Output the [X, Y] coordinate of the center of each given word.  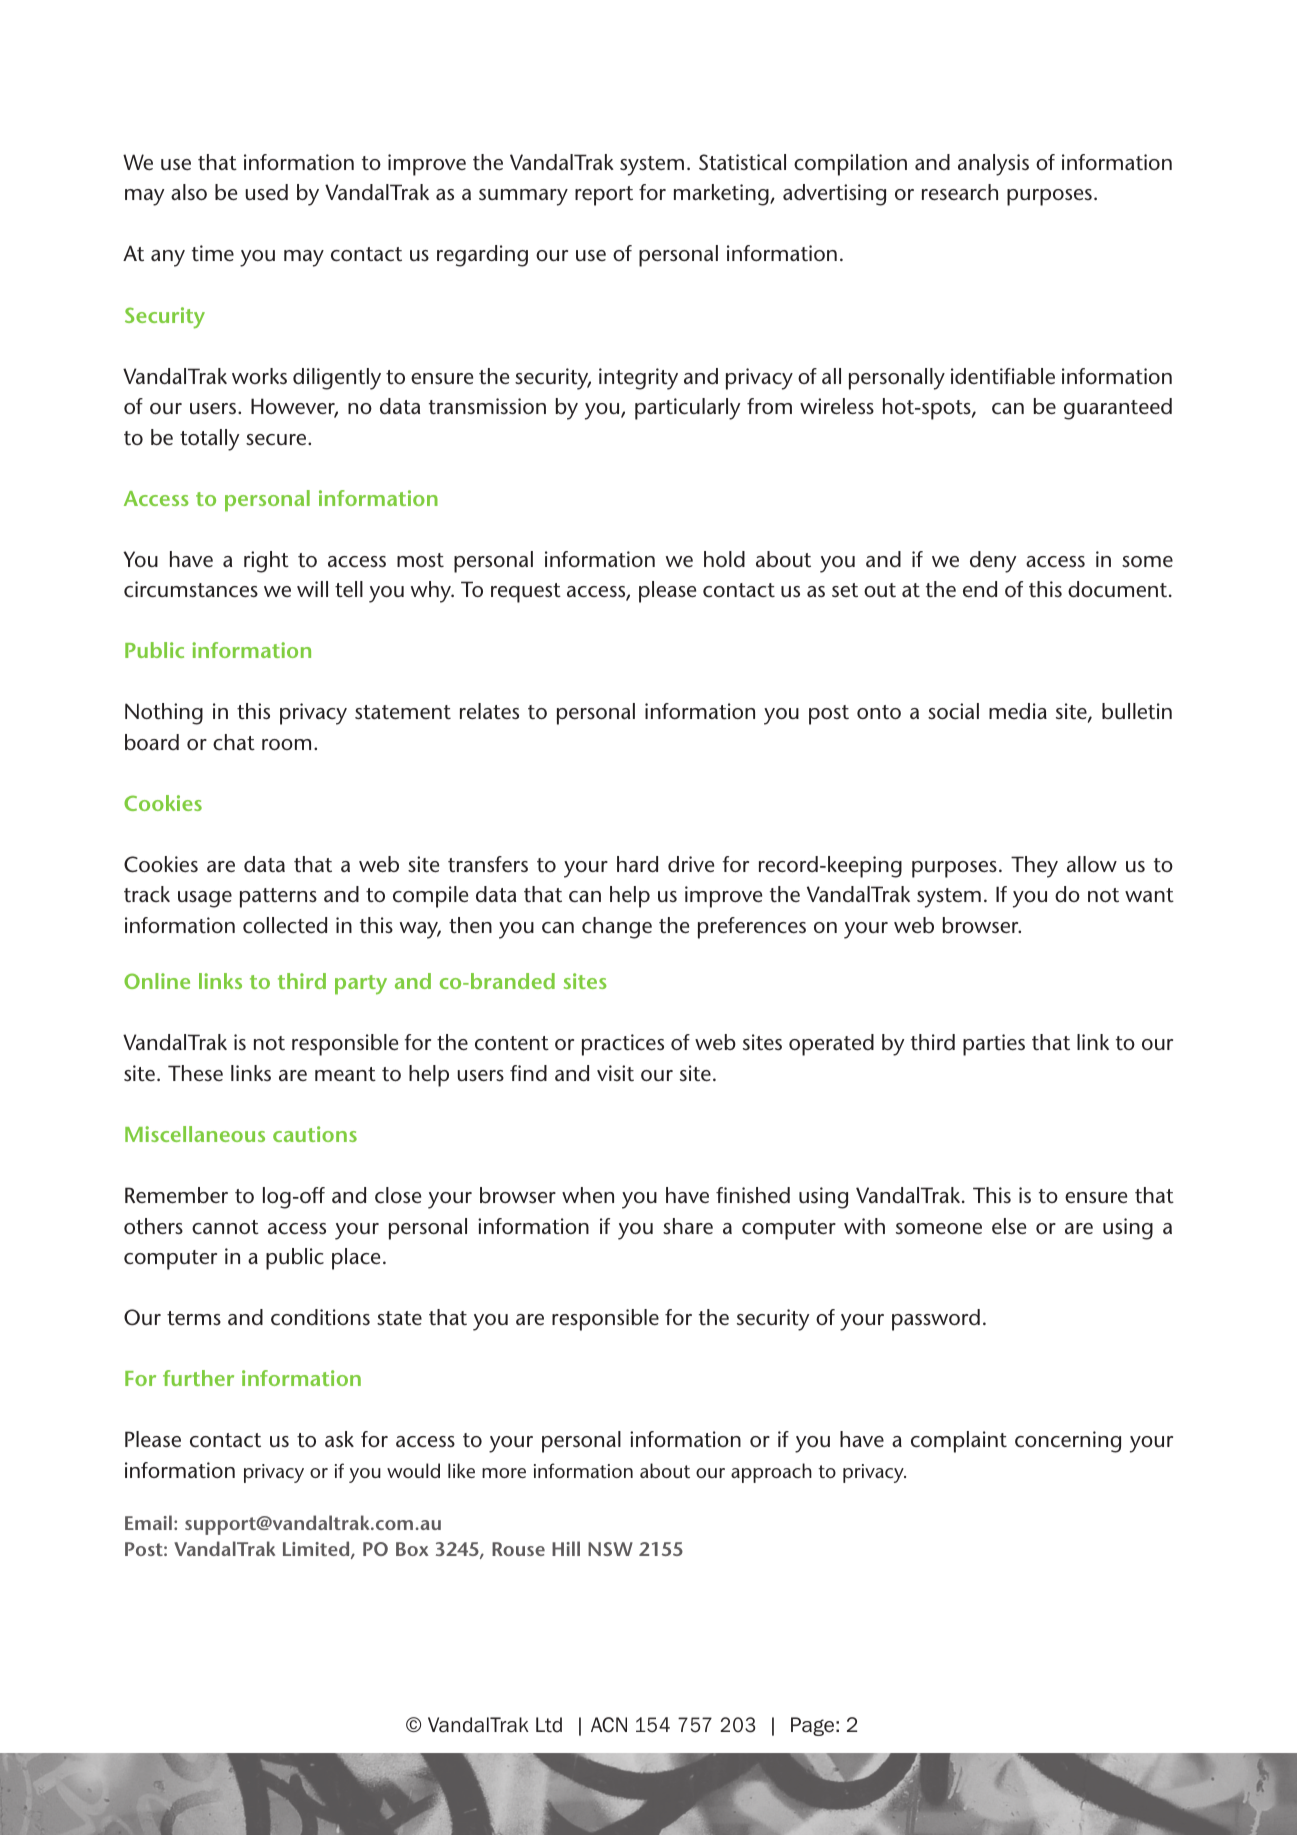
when [588, 1195]
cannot [225, 1227]
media [1018, 711]
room [286, 744]
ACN [609, 1725]
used [267, 192]
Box [412, 1549]
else [1009, 1226]
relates [489, 711]
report [604, 196]
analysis [993, 165]
